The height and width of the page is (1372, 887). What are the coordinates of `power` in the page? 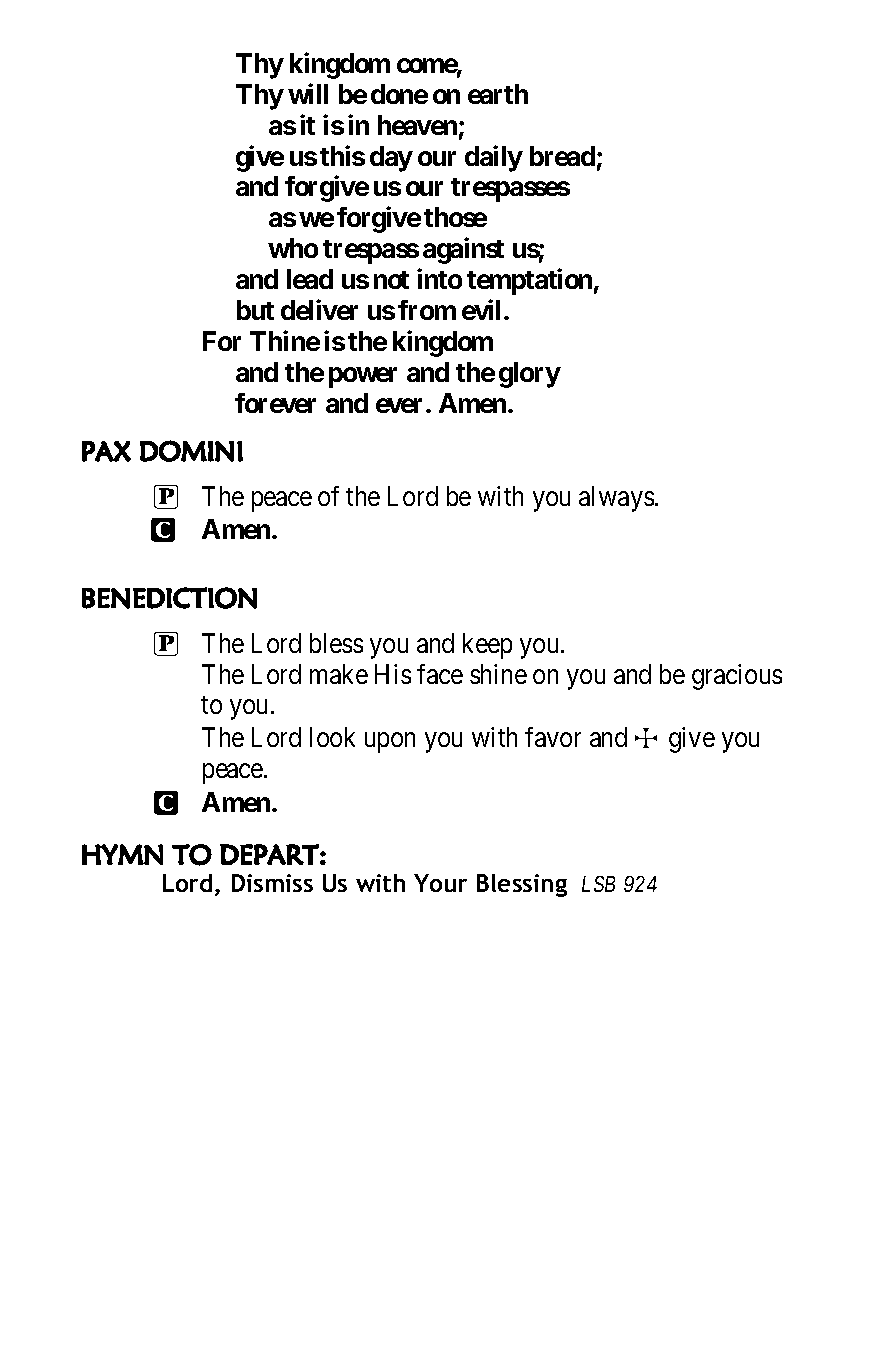 It's located at (363, 377).
